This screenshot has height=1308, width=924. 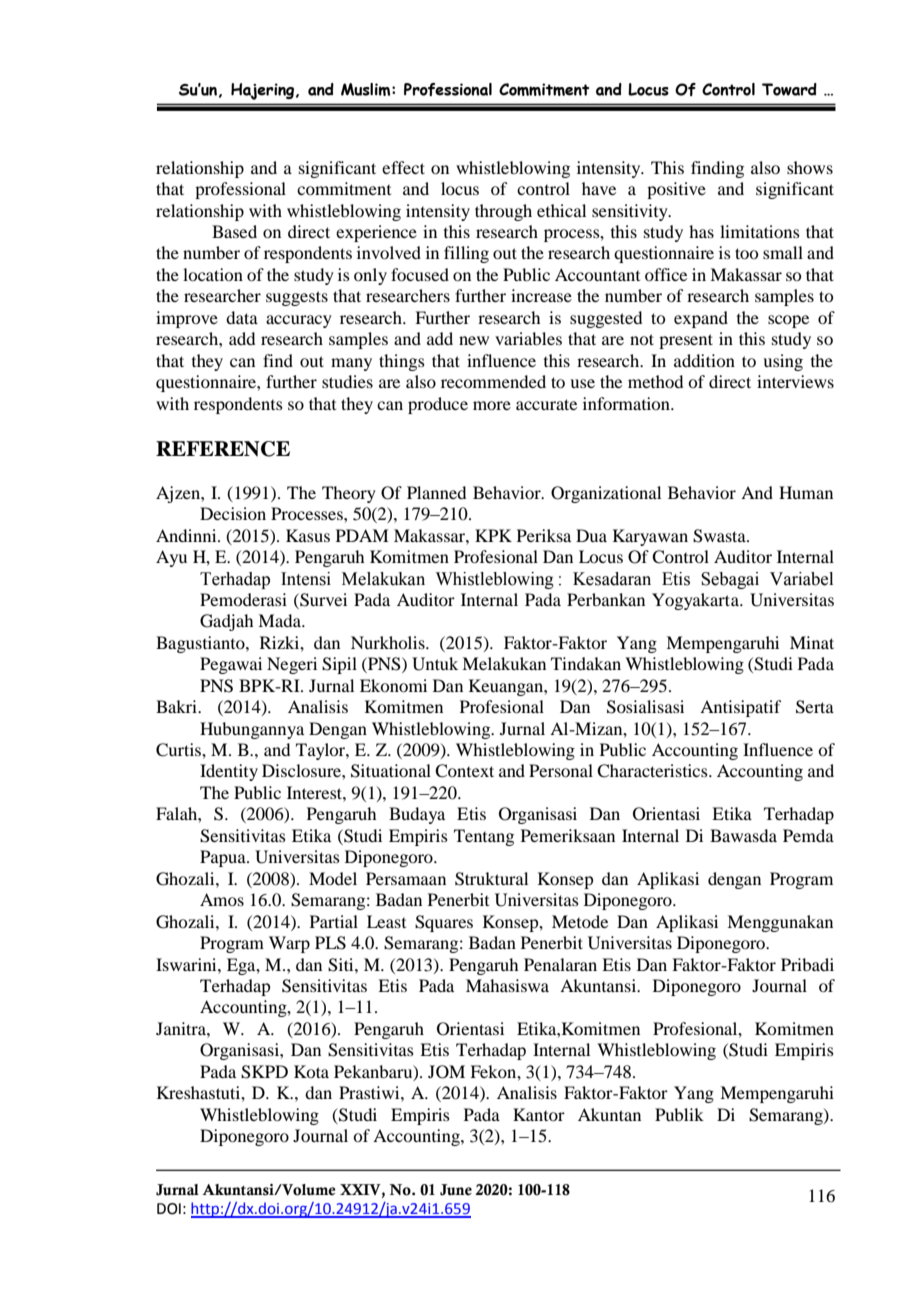 What do you see at coordinates (503, 212) in the screenshot?
I see `through` at bounding box center [503, 212].
